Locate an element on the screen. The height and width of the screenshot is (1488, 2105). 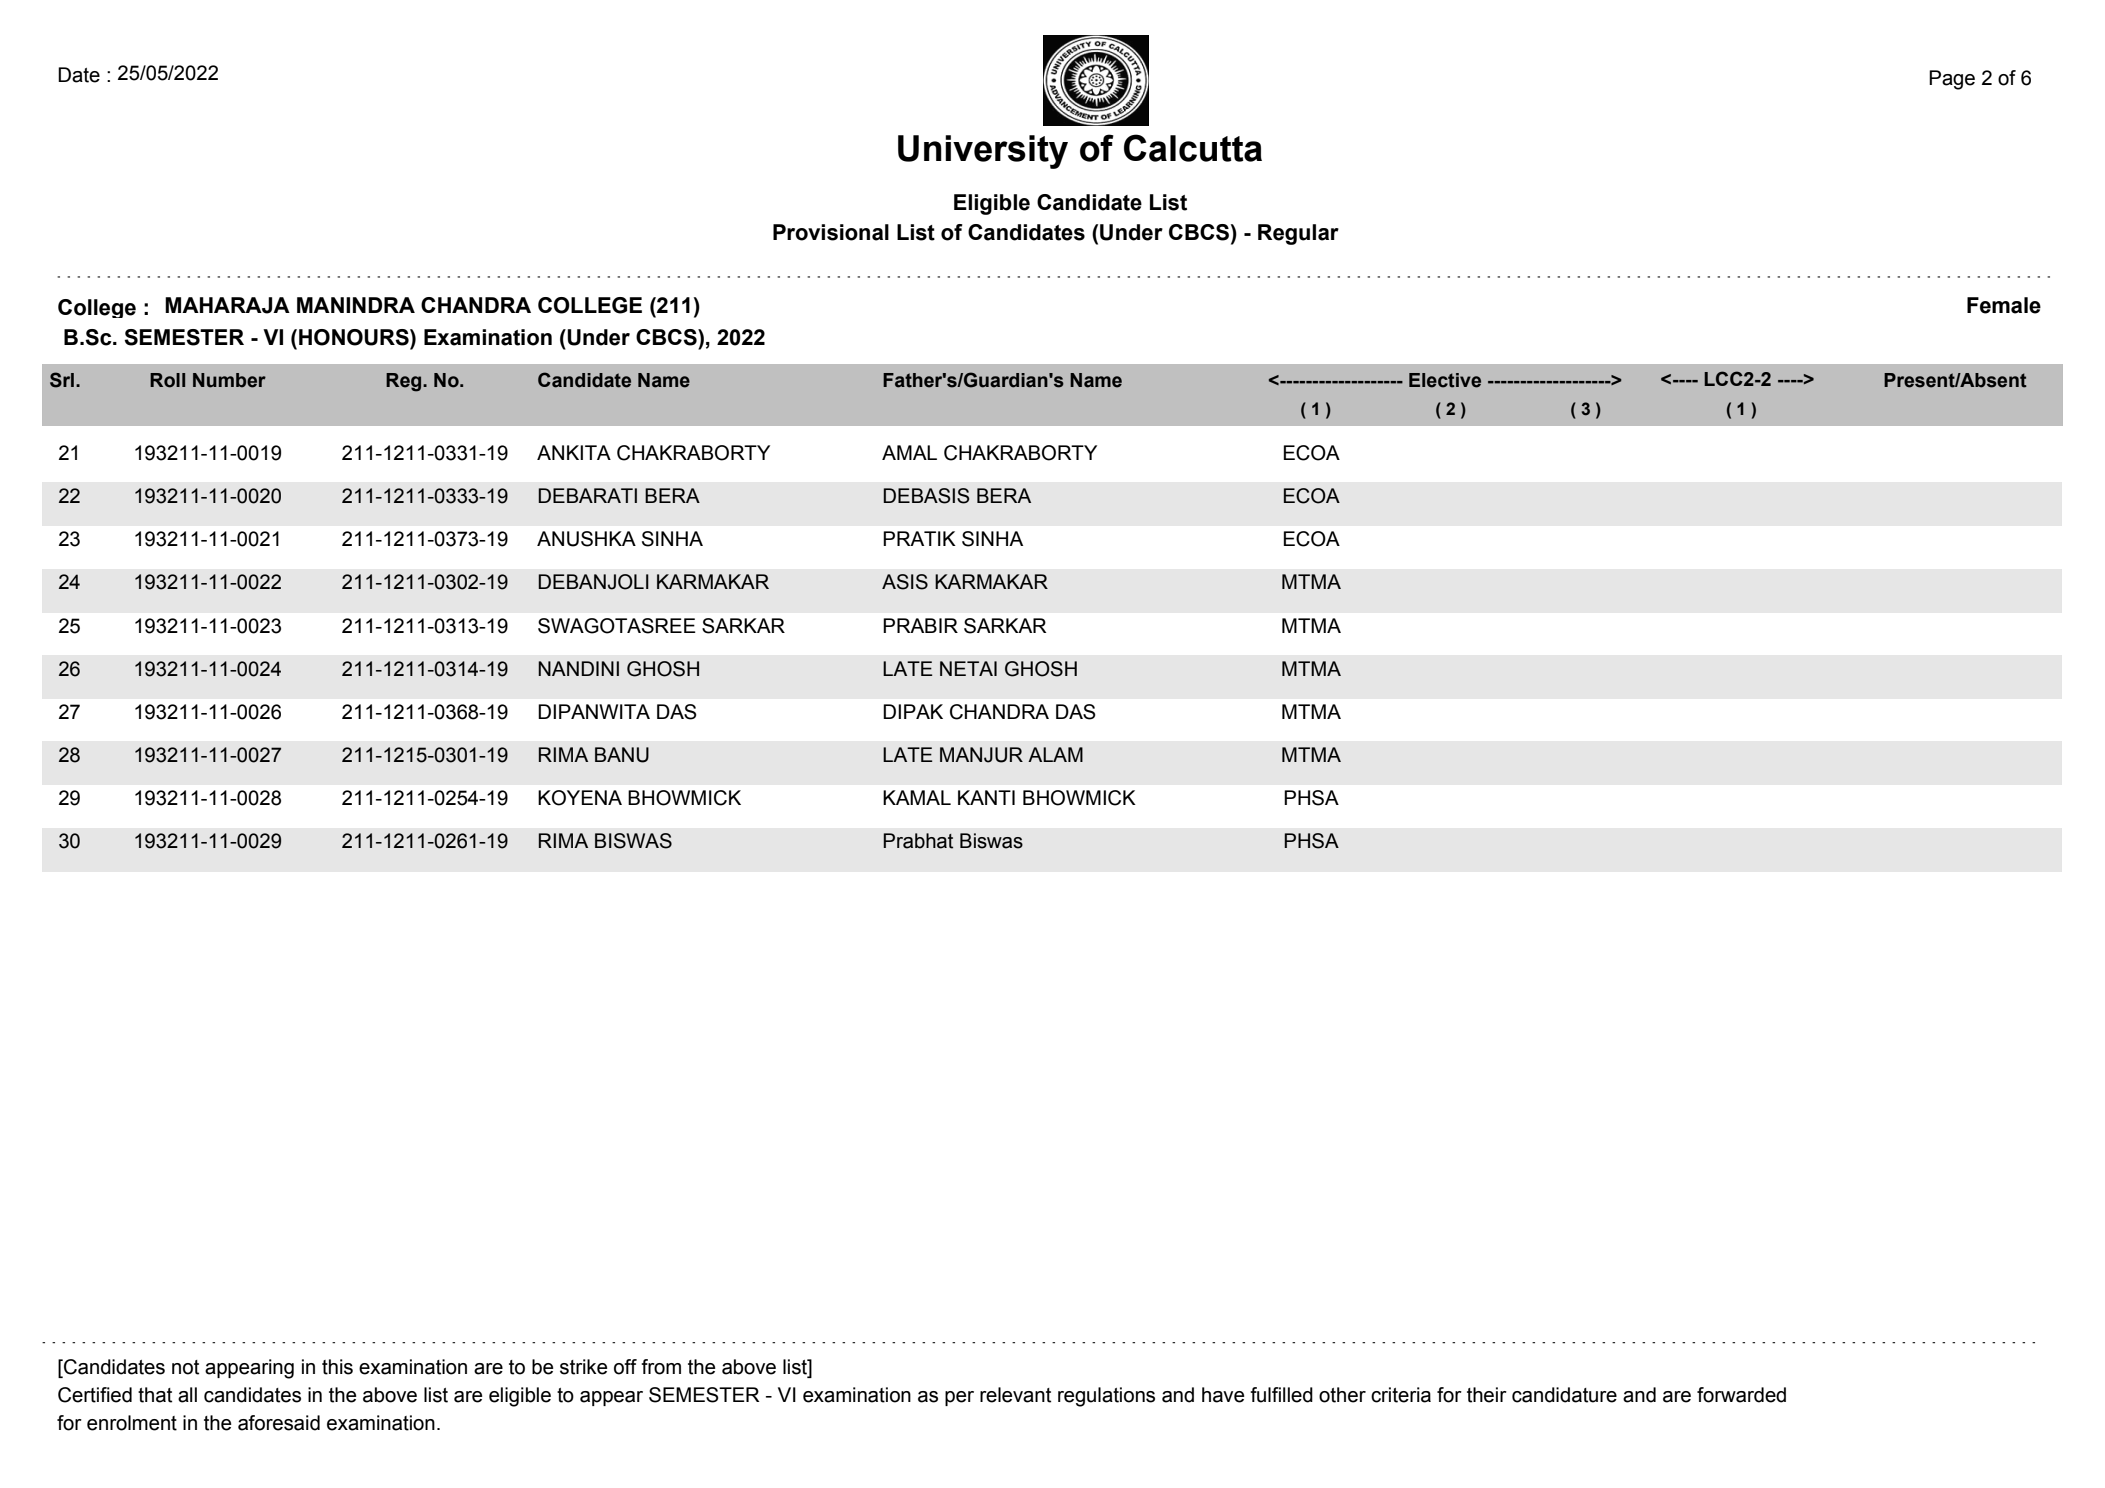
Page is located at coordinates (1952, 80).
